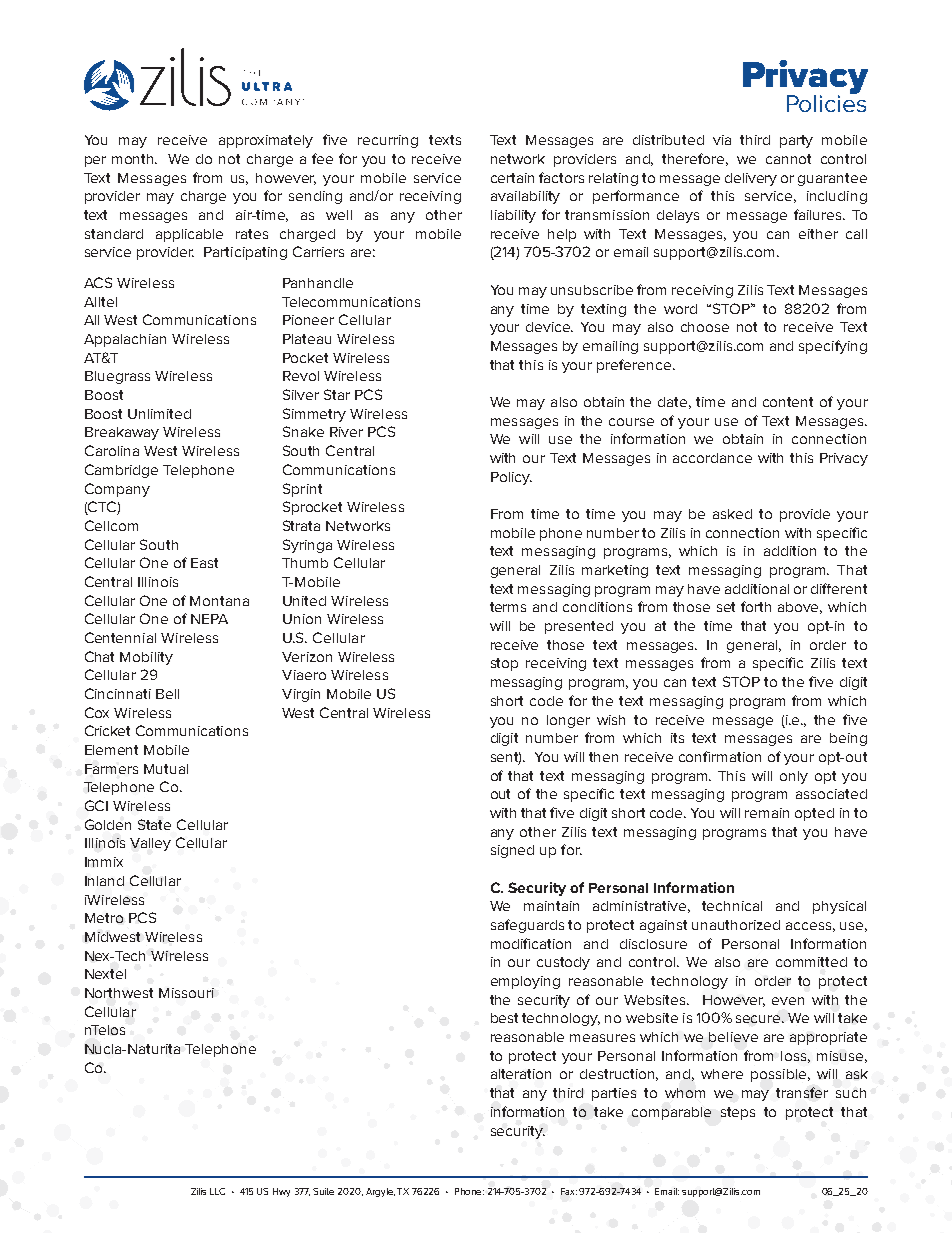 The image size is (952, 1233). Describe the element at coordinates (736, 925) in the document. I see `unauthorized` at that location.
